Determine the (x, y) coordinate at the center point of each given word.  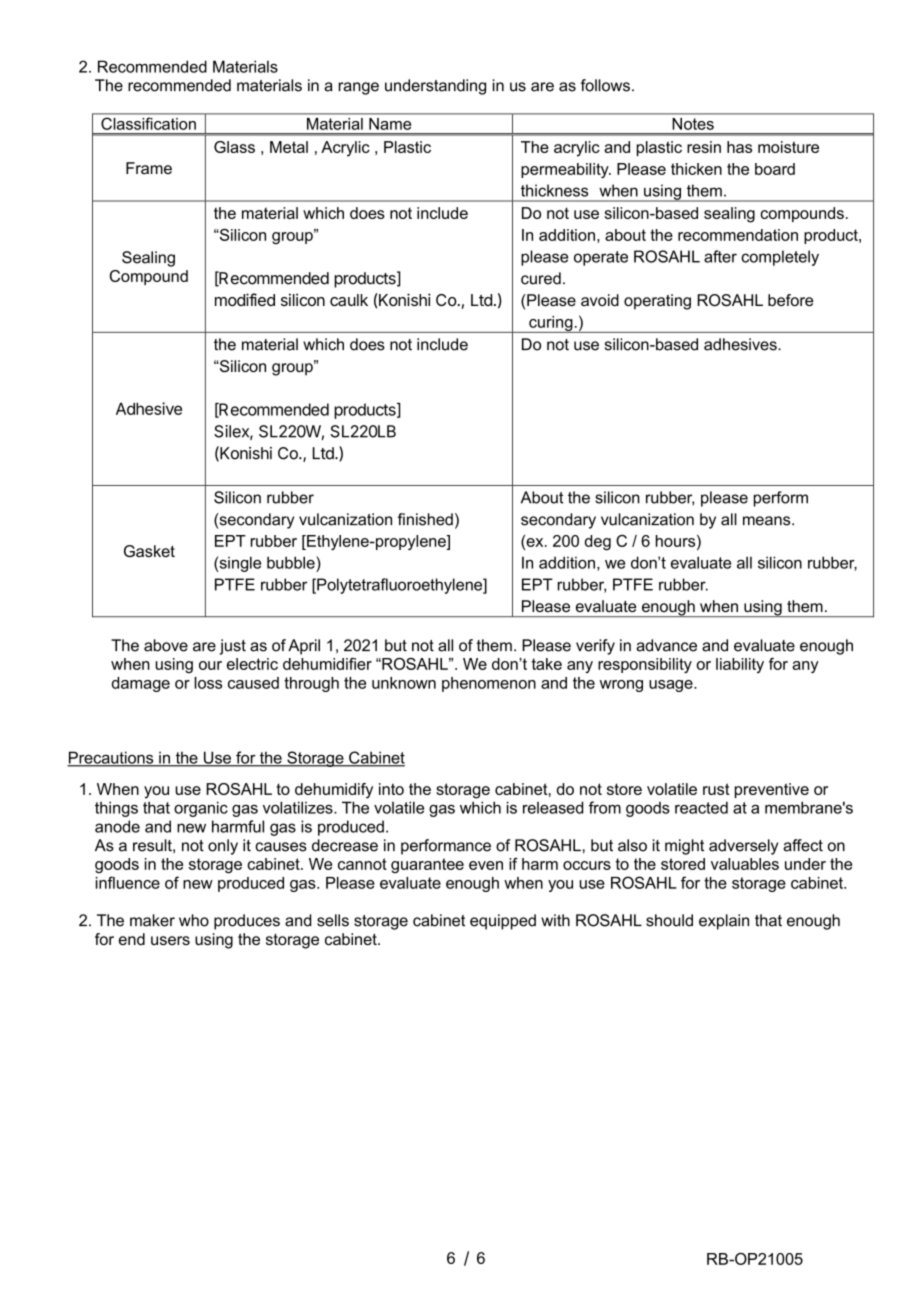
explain (724, 922)
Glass (234, 147)
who (194, 920)
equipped (503, 922)
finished (425, 519)
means (768, 521)
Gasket (149, 551)
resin (704, 147)
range (359, 88)
